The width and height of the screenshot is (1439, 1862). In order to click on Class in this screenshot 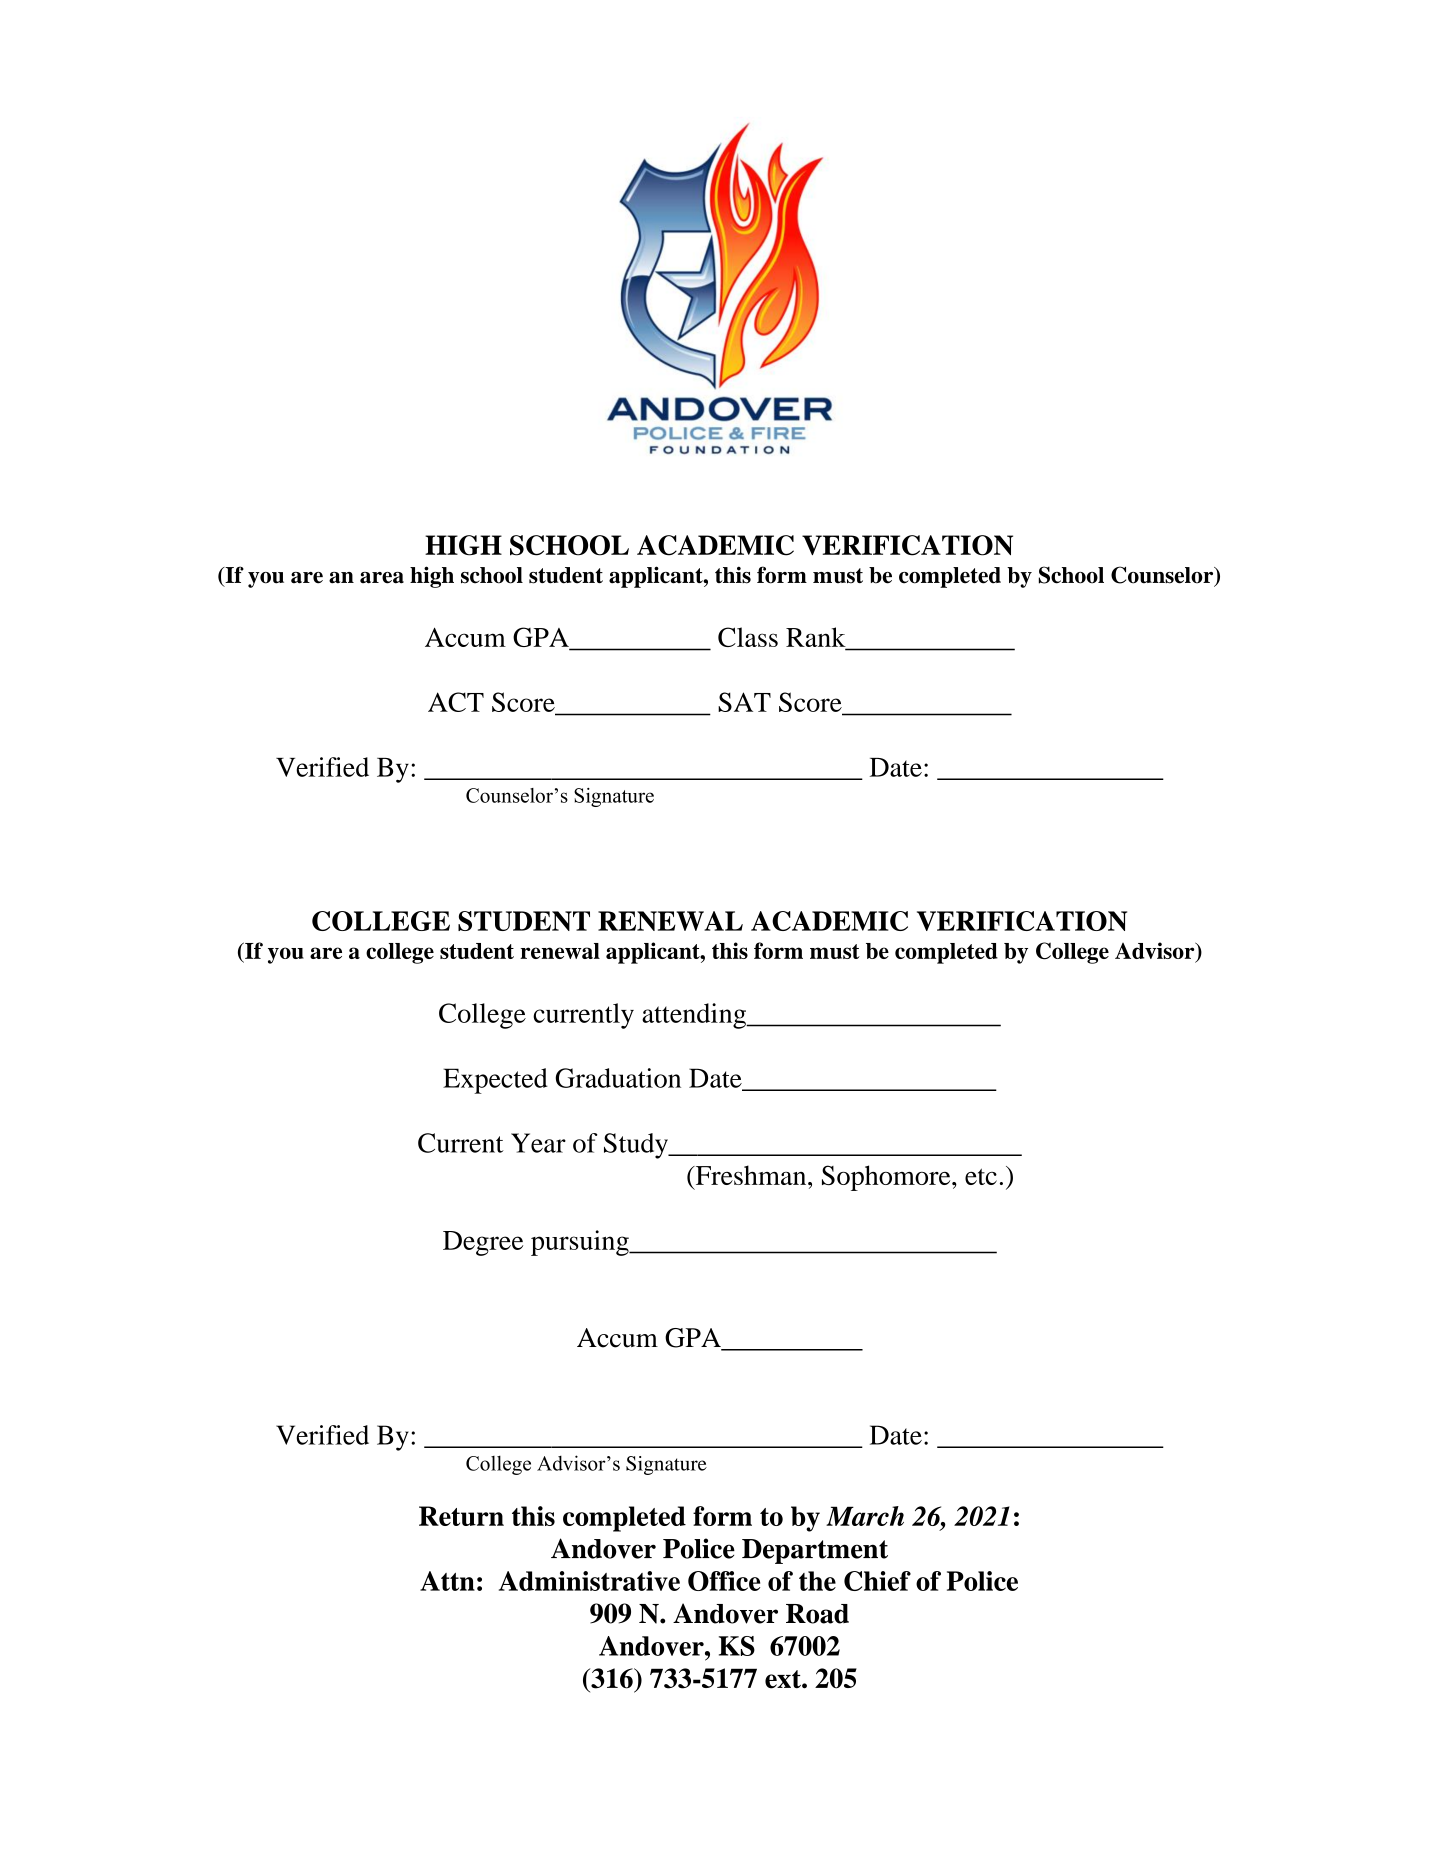, I will do `click(748, 637)`.
